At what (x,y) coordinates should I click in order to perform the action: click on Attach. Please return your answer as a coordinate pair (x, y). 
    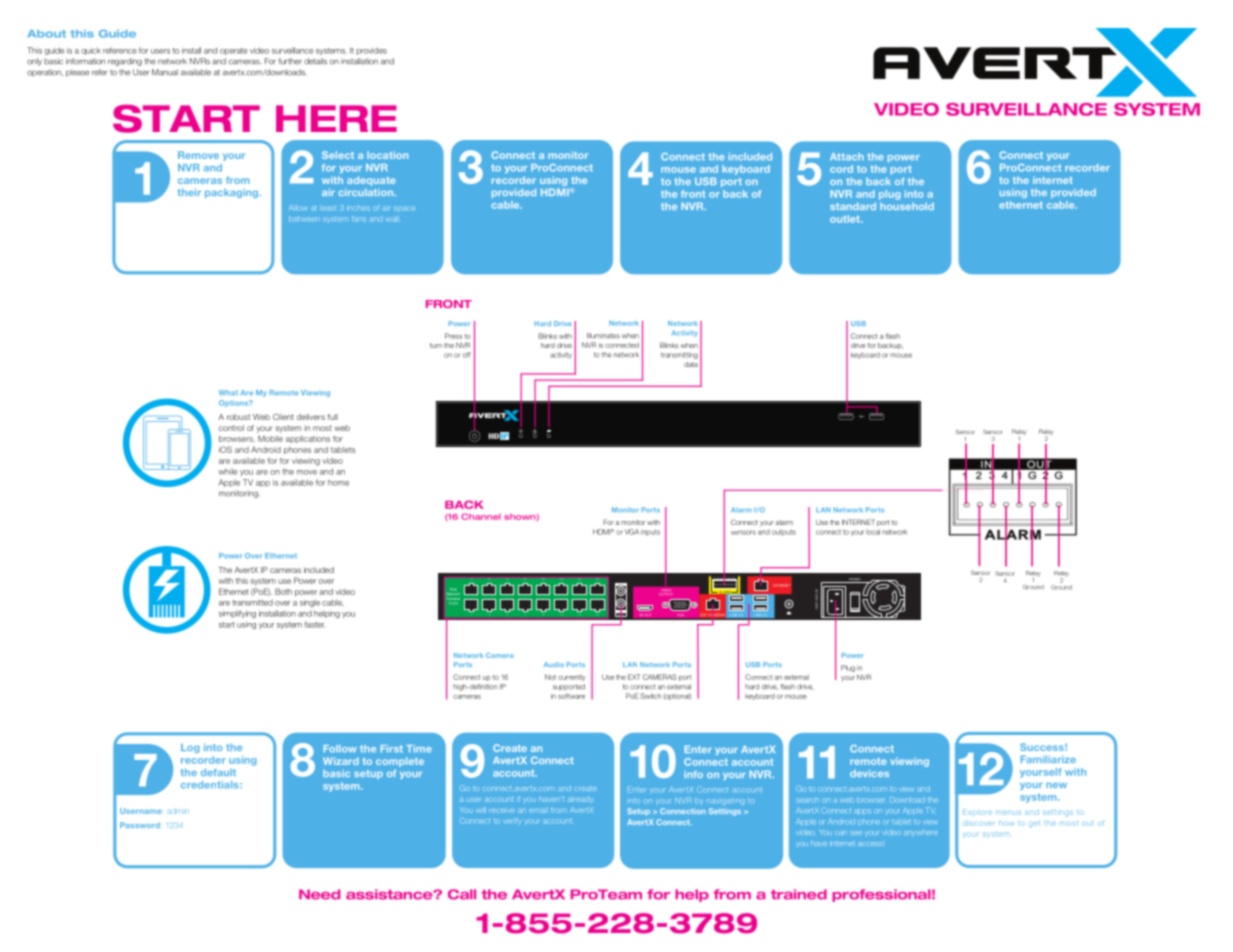
    Looking at the image, I should click on (847, 157).
